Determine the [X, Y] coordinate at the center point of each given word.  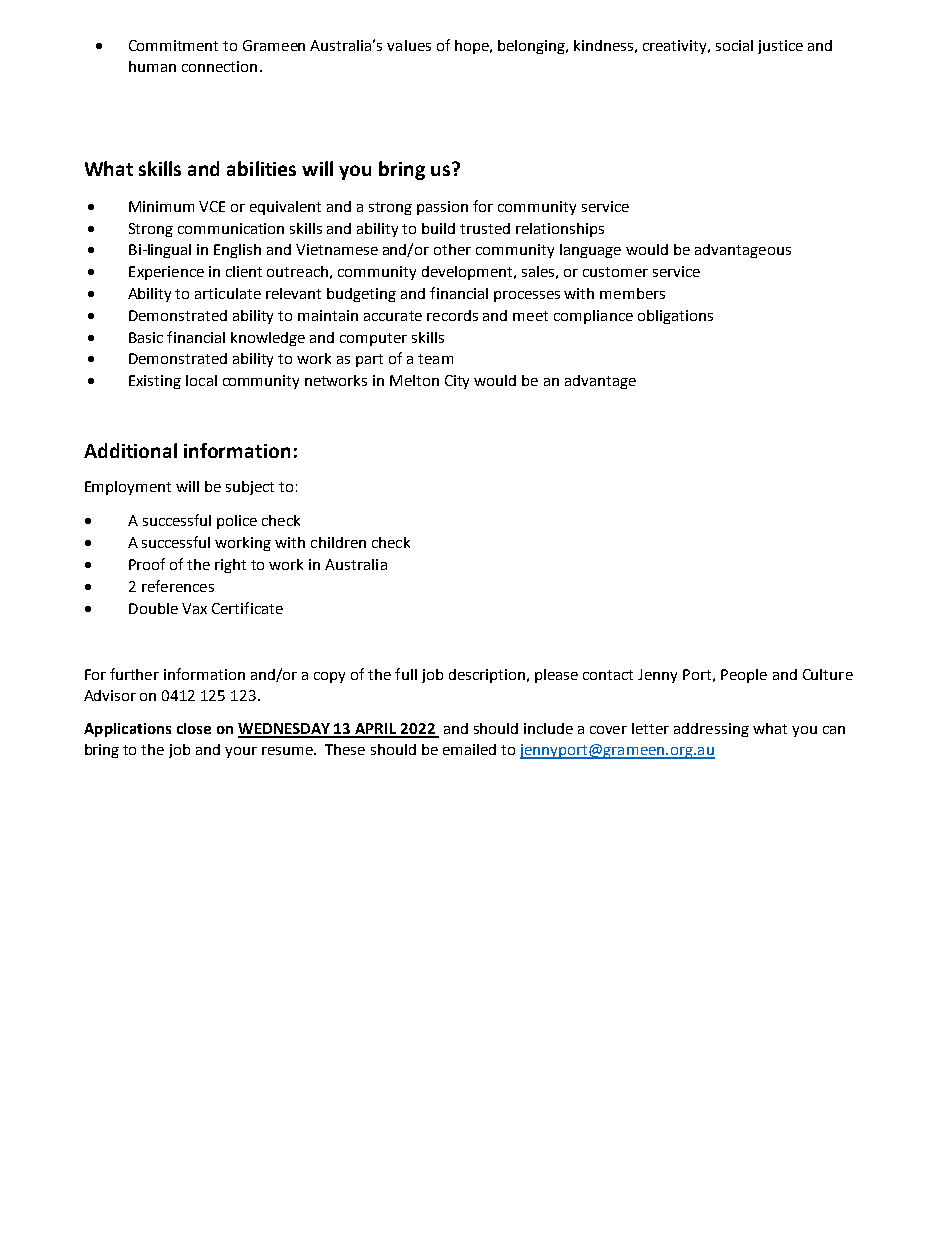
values [409, 45]
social [734, 45]
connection [219, 66]
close [194, 728]
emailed [469, 749]
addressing [711, 730]
